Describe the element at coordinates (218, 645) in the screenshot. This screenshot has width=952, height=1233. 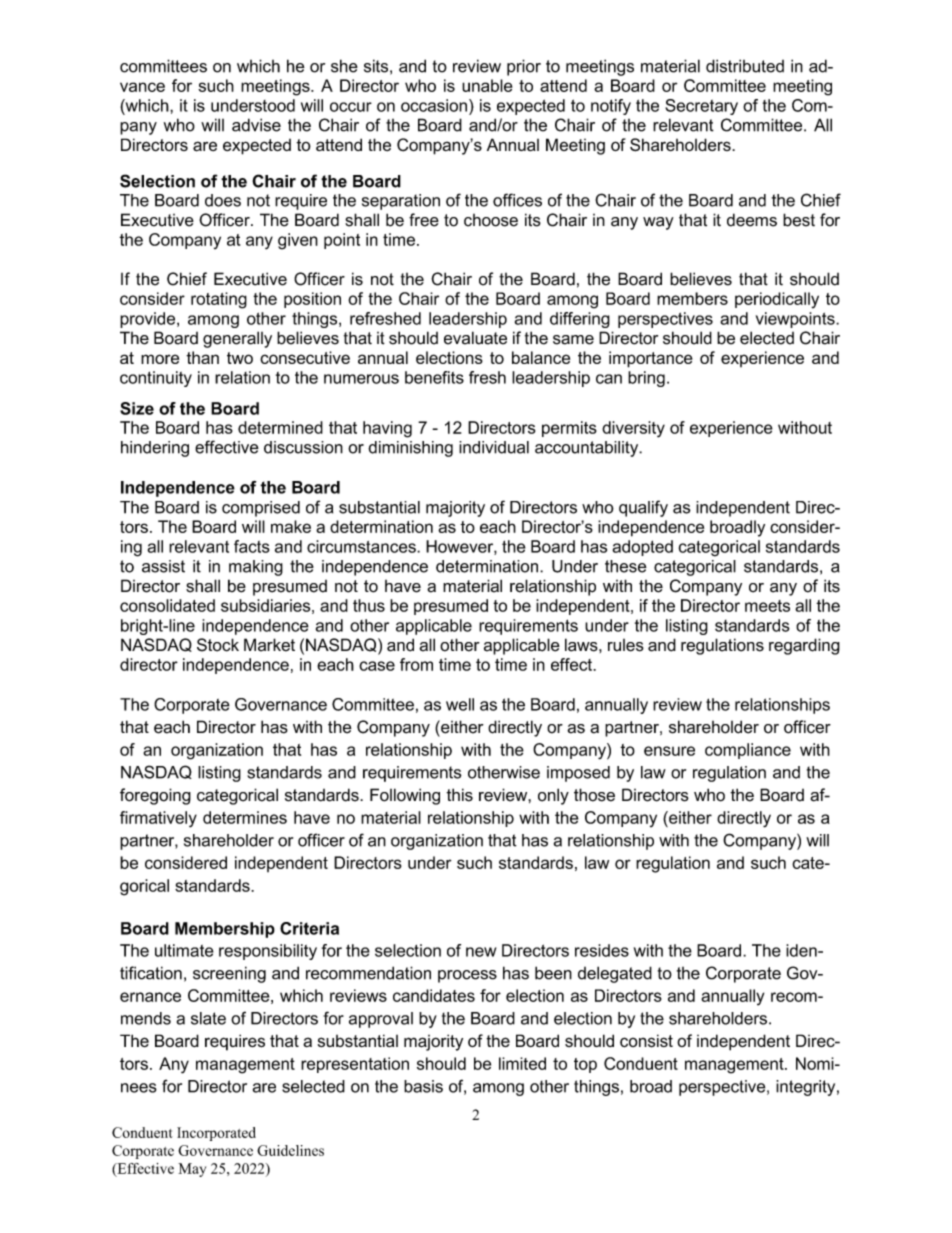
I see `Stock` at that location.
